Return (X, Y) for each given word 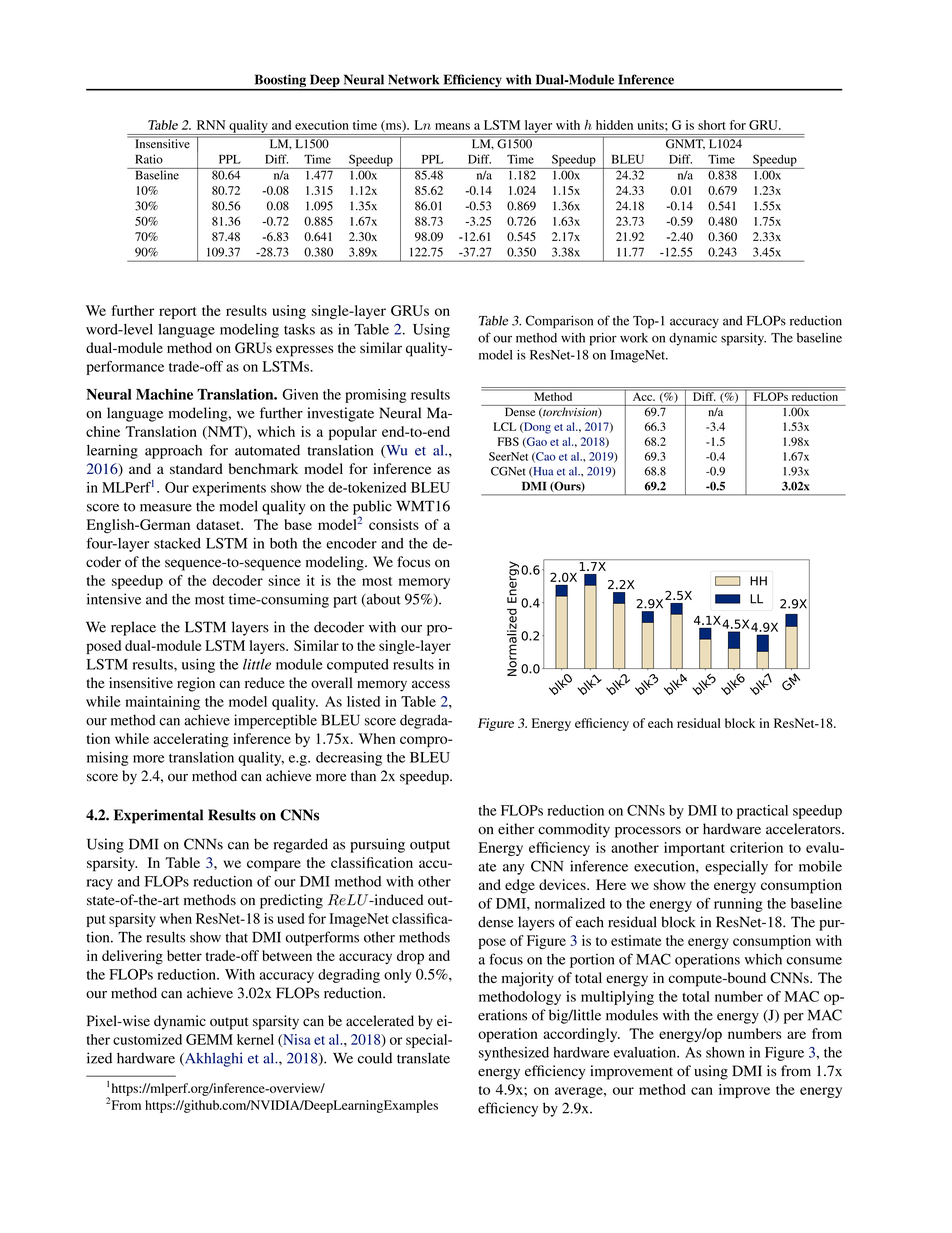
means (452, 126)
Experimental (158, 816)
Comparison (559, 322)
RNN (211, 125)
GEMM (209, 1039)
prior (603, 339)
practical (762, 812)
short (712, 125)
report (177, 313)
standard (196, 468)
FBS (508, 441)
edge (520, 886)
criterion (756, 847)
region (196, 684)
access (431, 684)
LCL (504, 426)
